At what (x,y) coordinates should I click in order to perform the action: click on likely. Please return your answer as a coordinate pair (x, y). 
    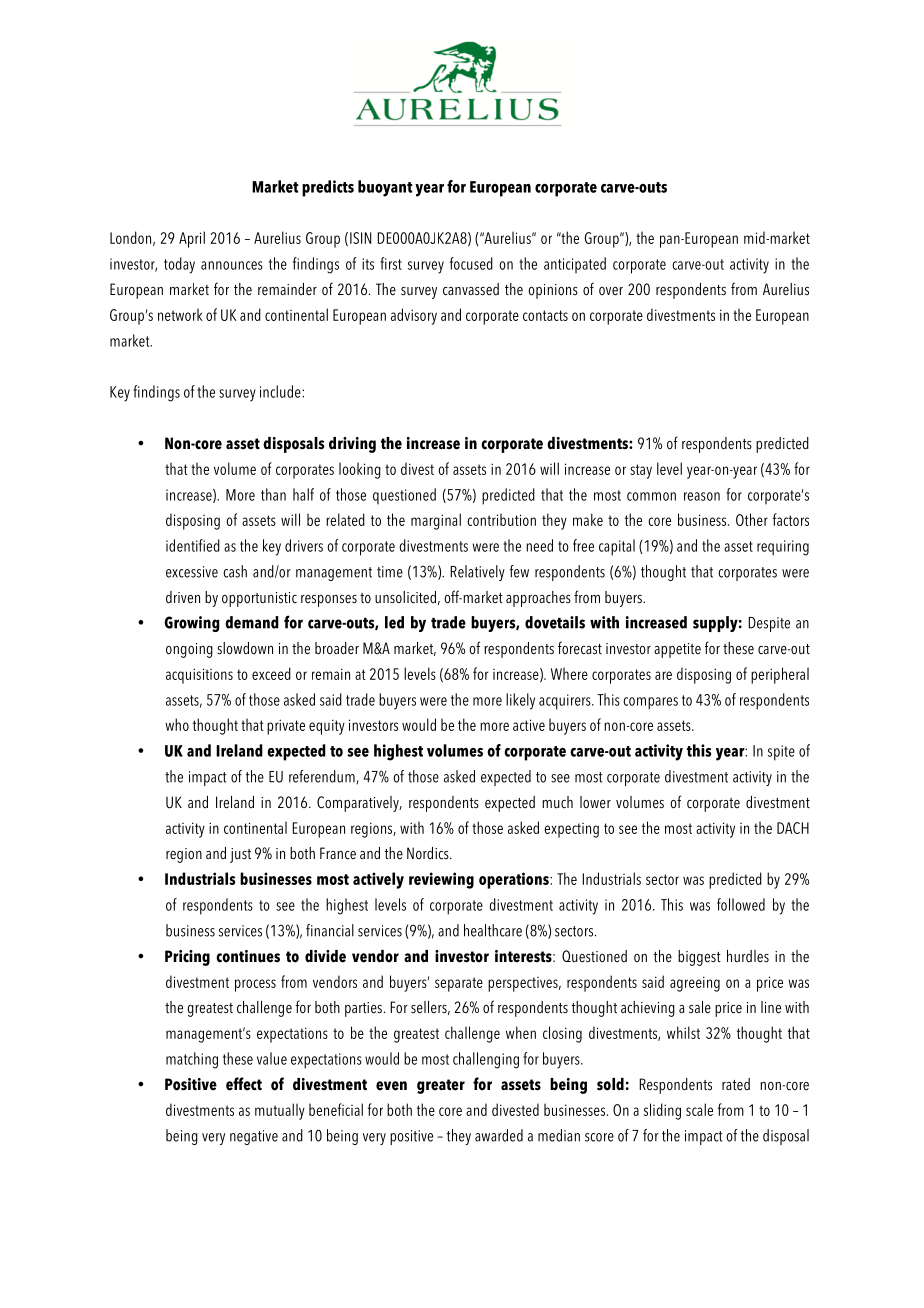
    Looking at the image, I should click on (520, 701).
